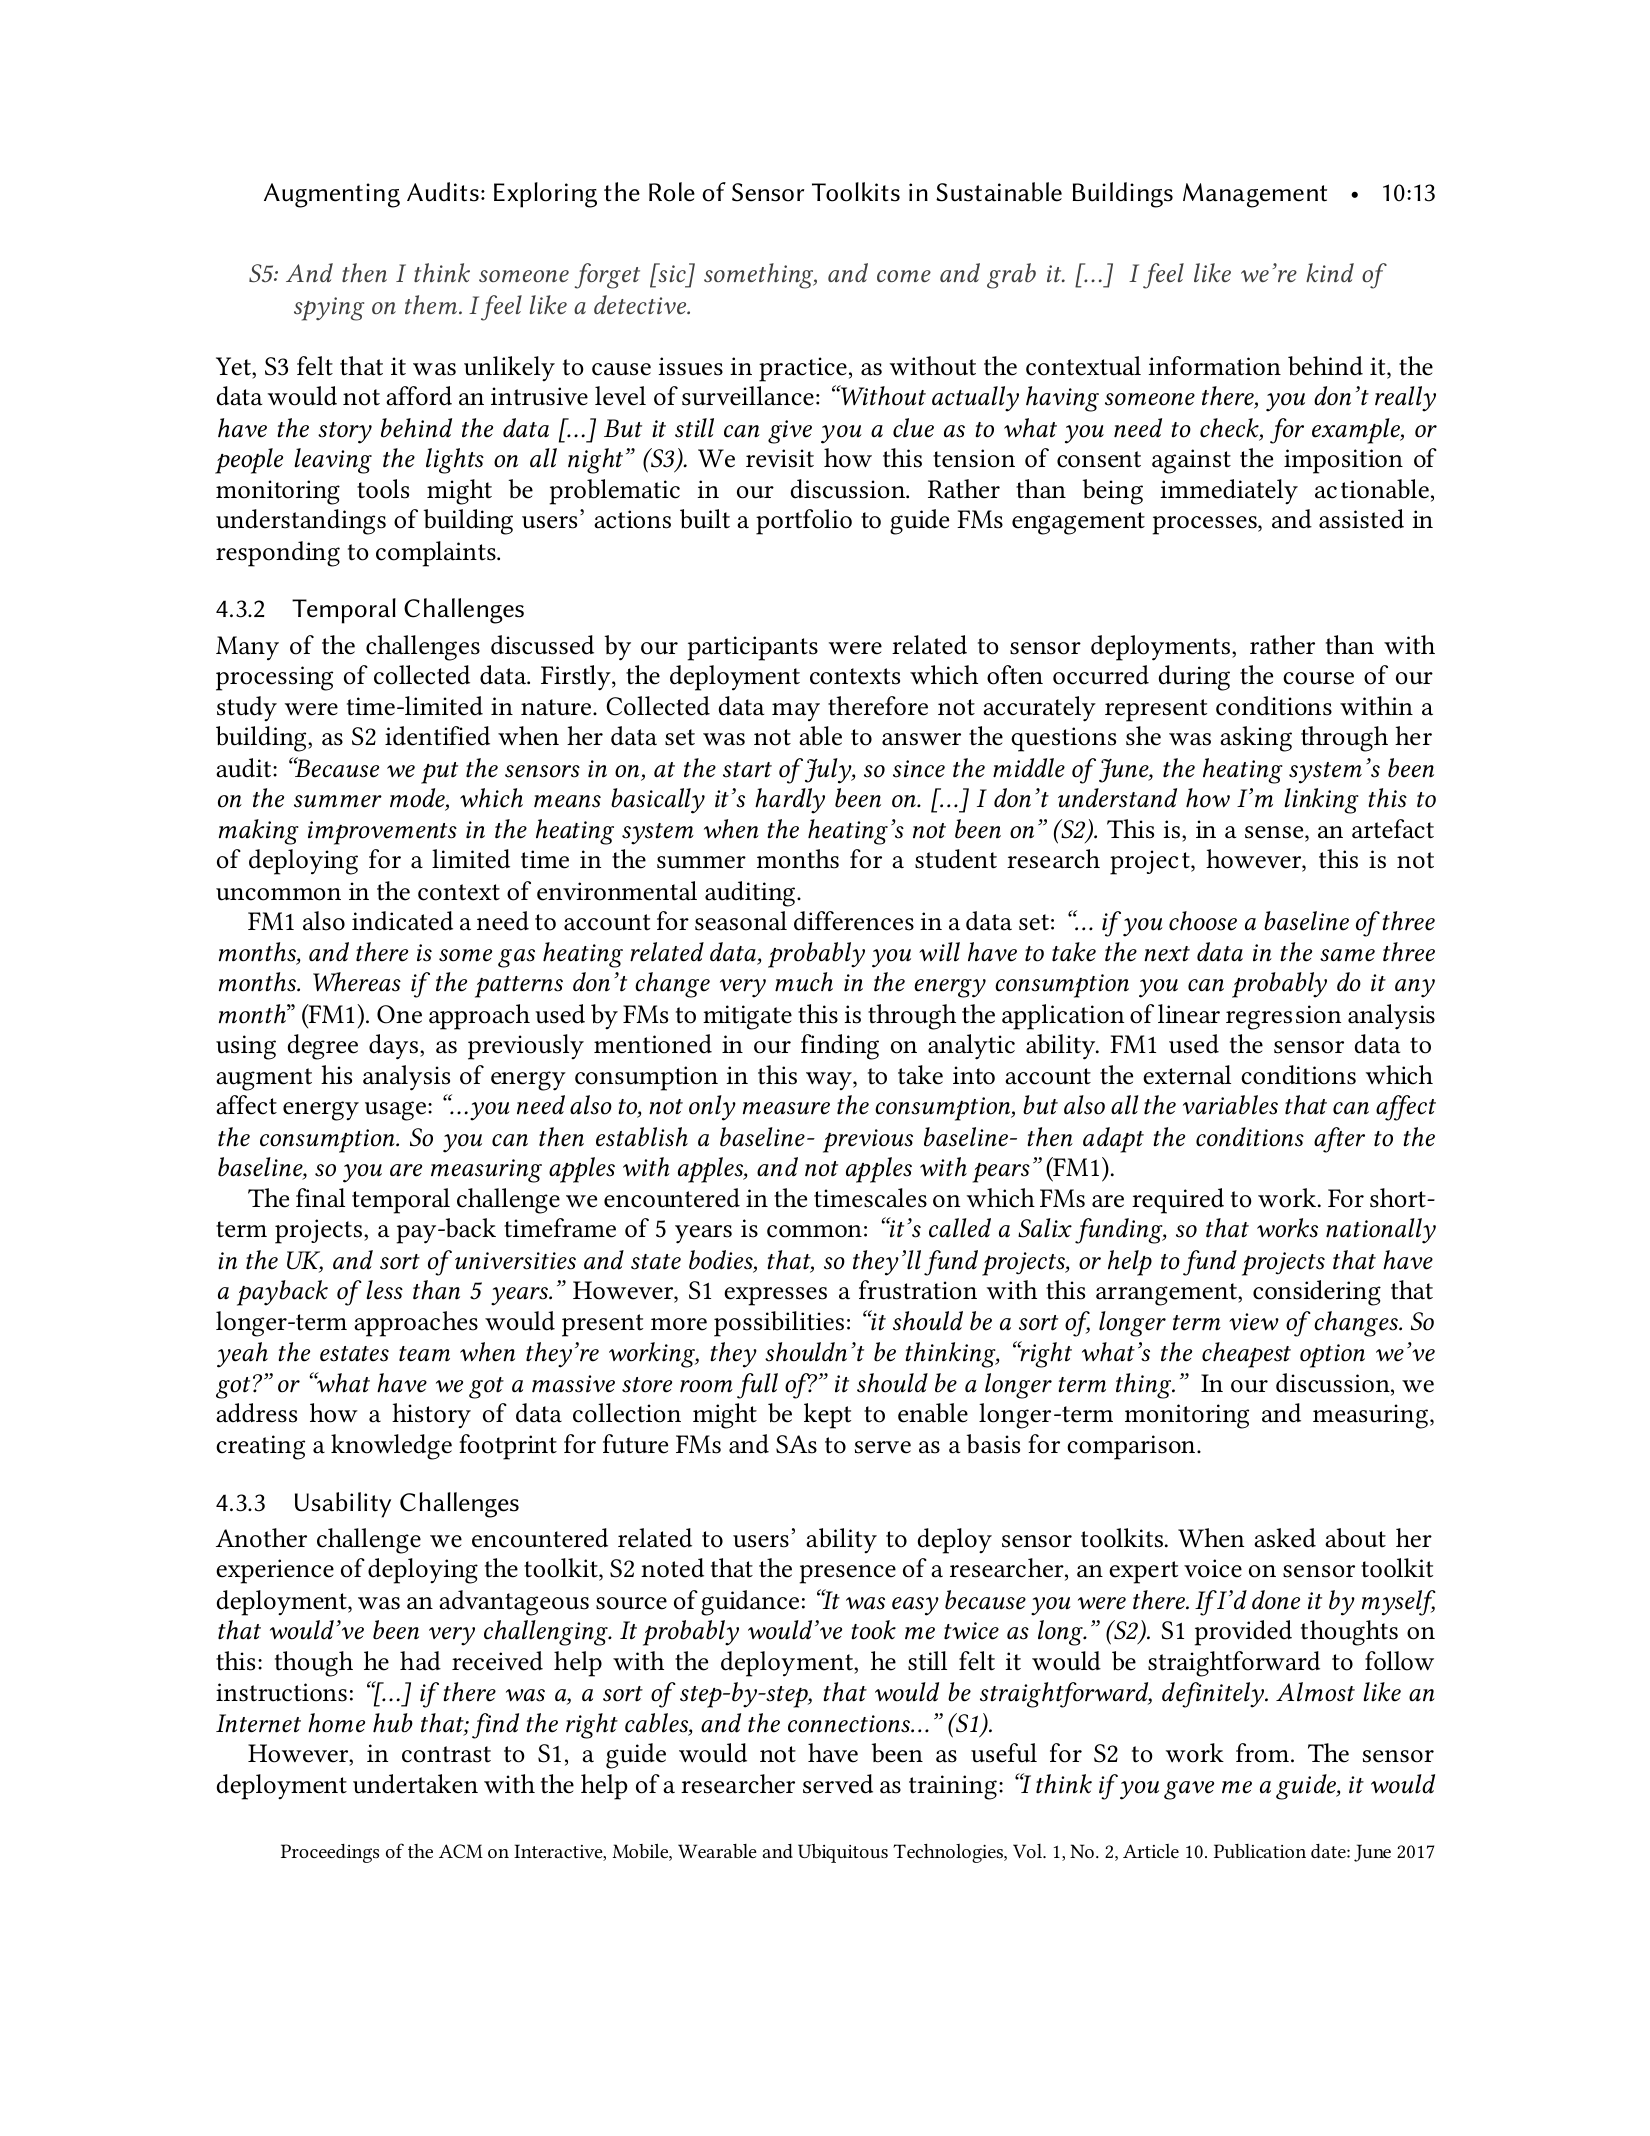 Image resolution: width=1650 pixels, height=2136 pixels. I want to click on Publication, so click(1260, 1851).
